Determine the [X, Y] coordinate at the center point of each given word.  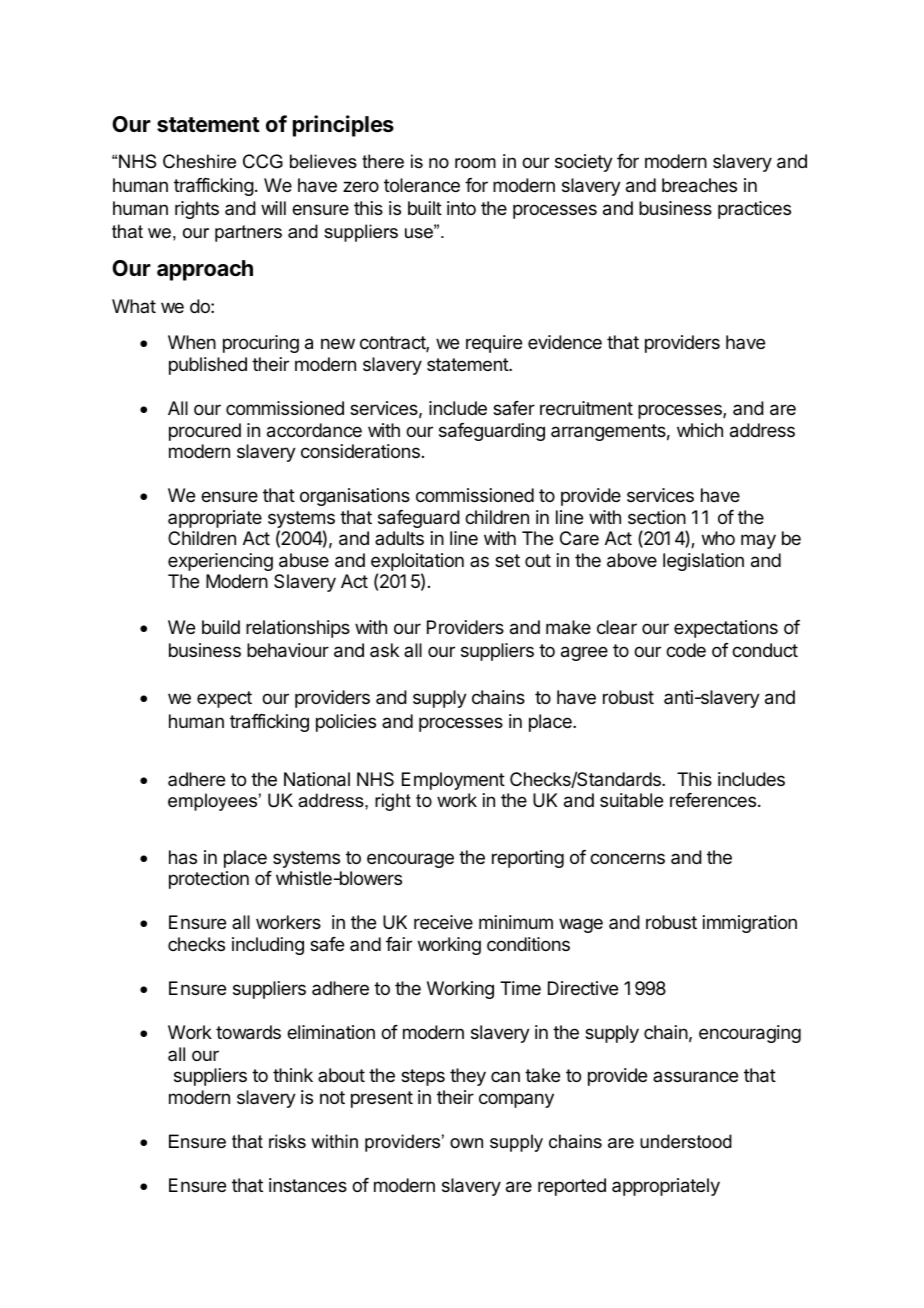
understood [686, 1141]
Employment [453, 781]
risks [287, 1141]
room [475, 163]
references [713, 800]
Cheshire [199, 161]
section [657, 517]
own [466, 1143]
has [183, 857]
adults [399, 538]
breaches [699, 185]
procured [205, 432]
